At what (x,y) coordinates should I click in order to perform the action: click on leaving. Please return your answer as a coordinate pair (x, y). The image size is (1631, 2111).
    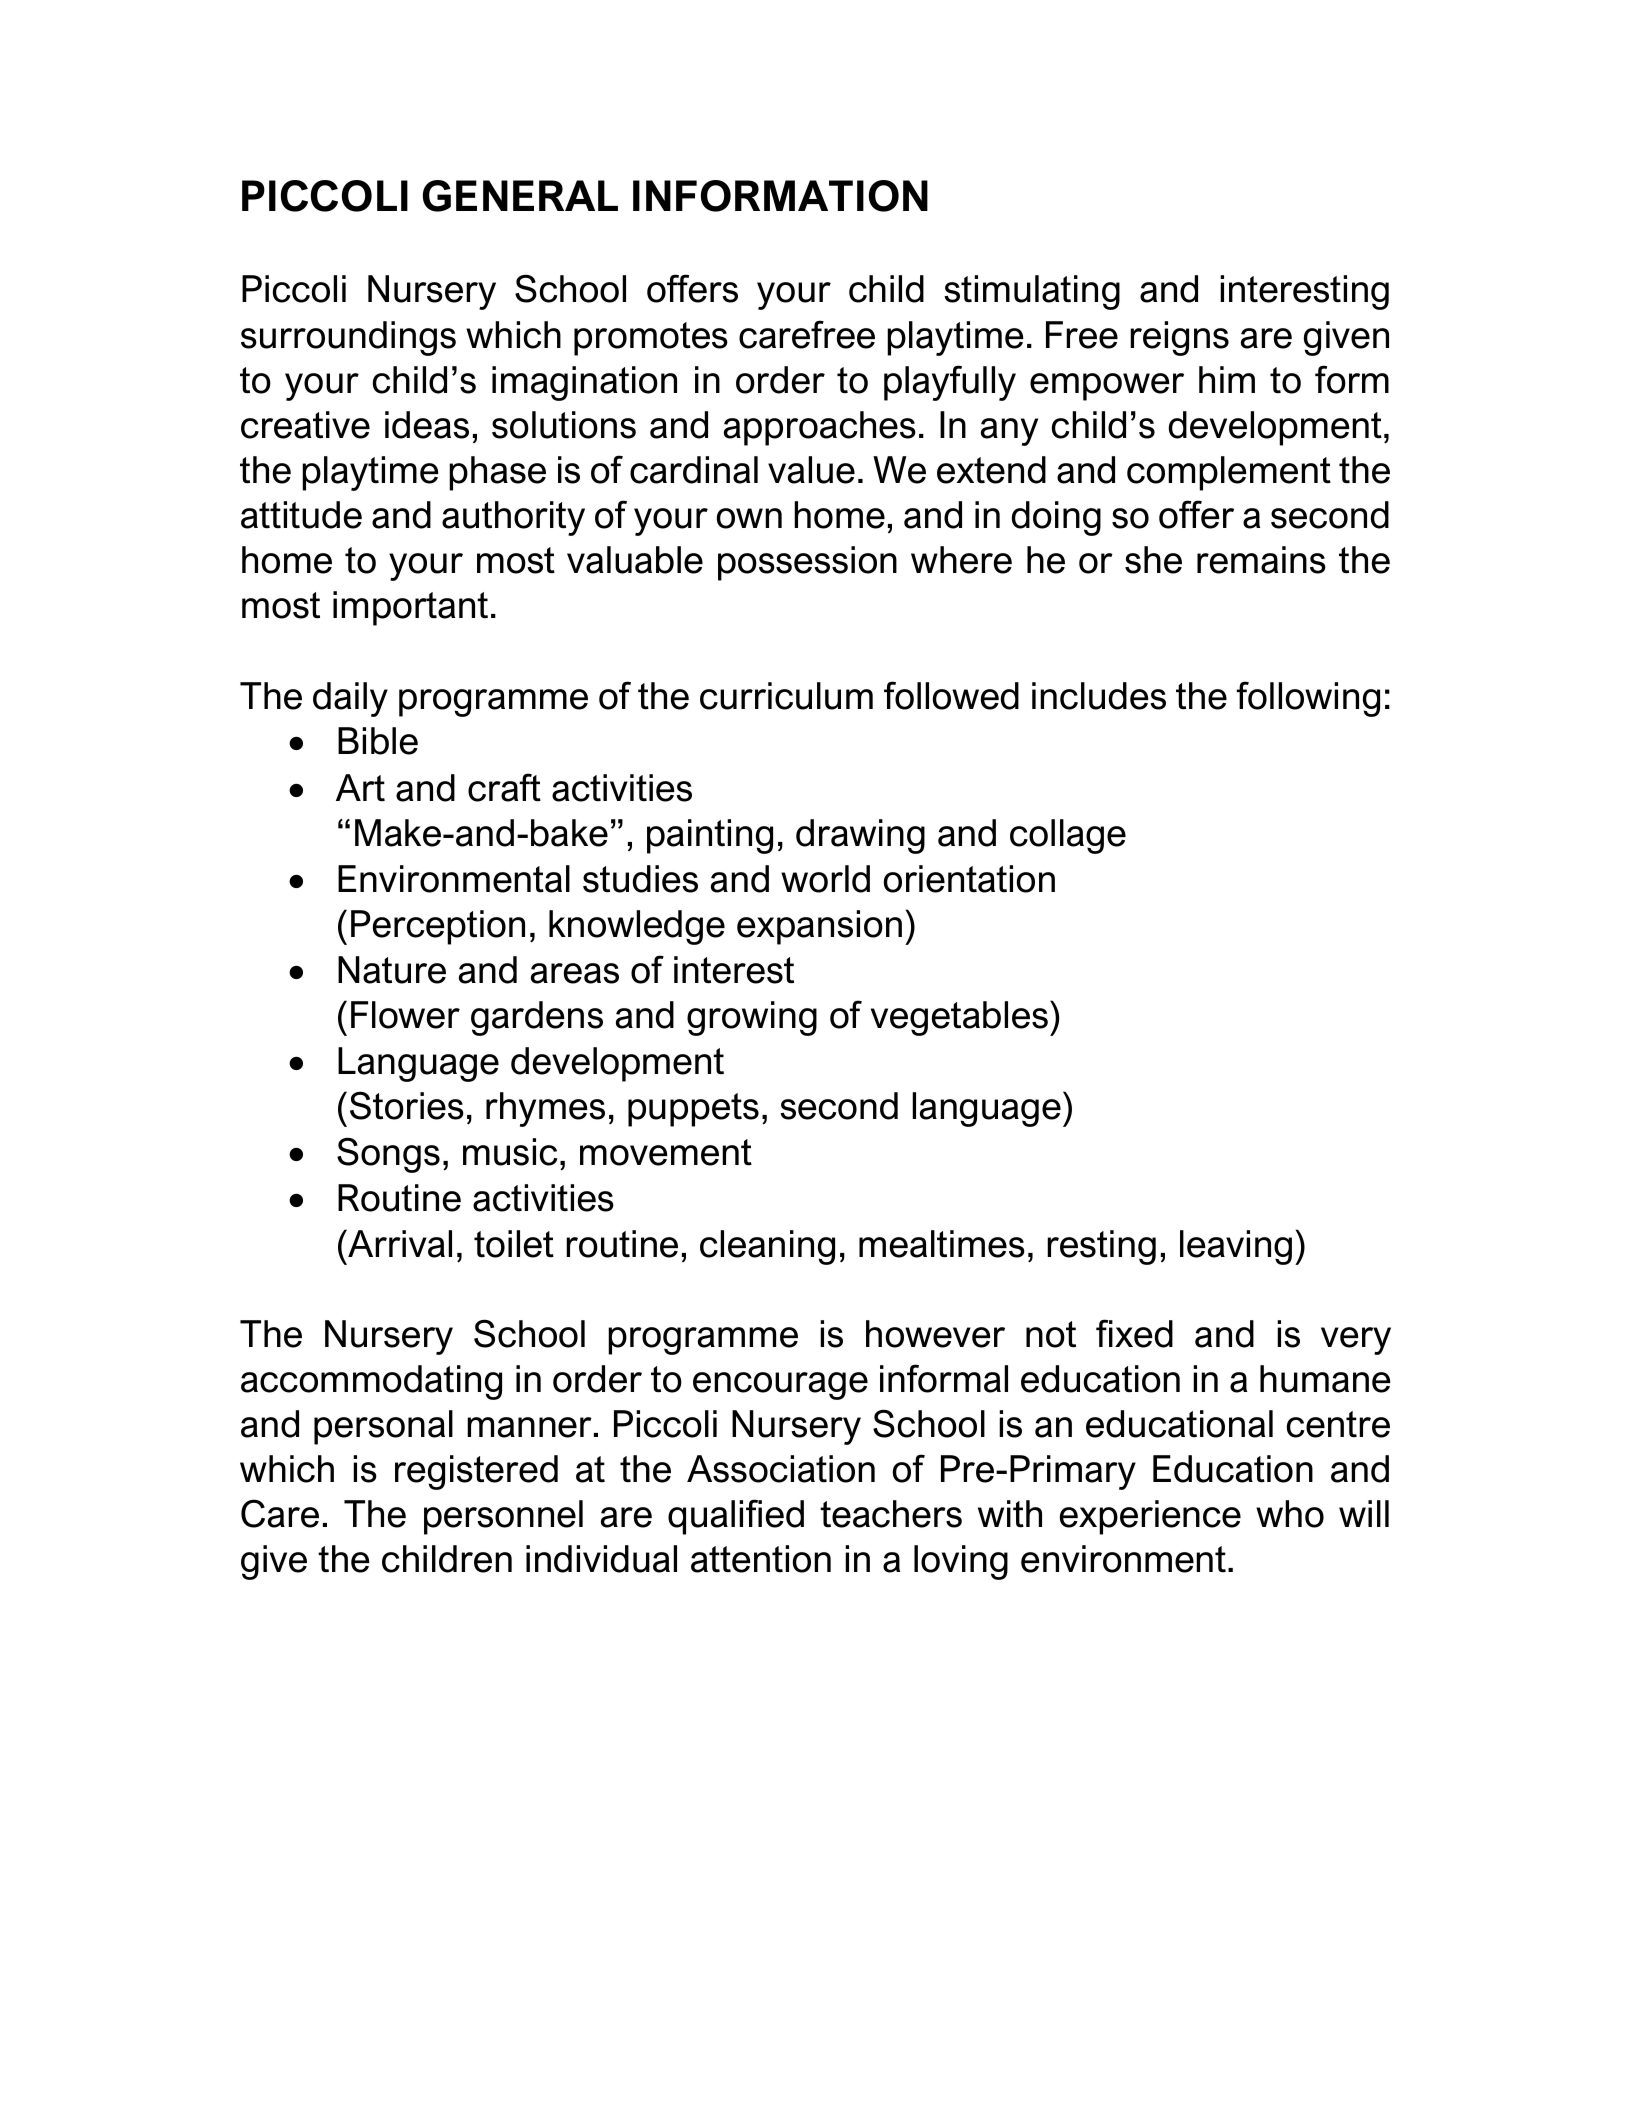
    Looking at the image, I should click on (1236, 1247).
